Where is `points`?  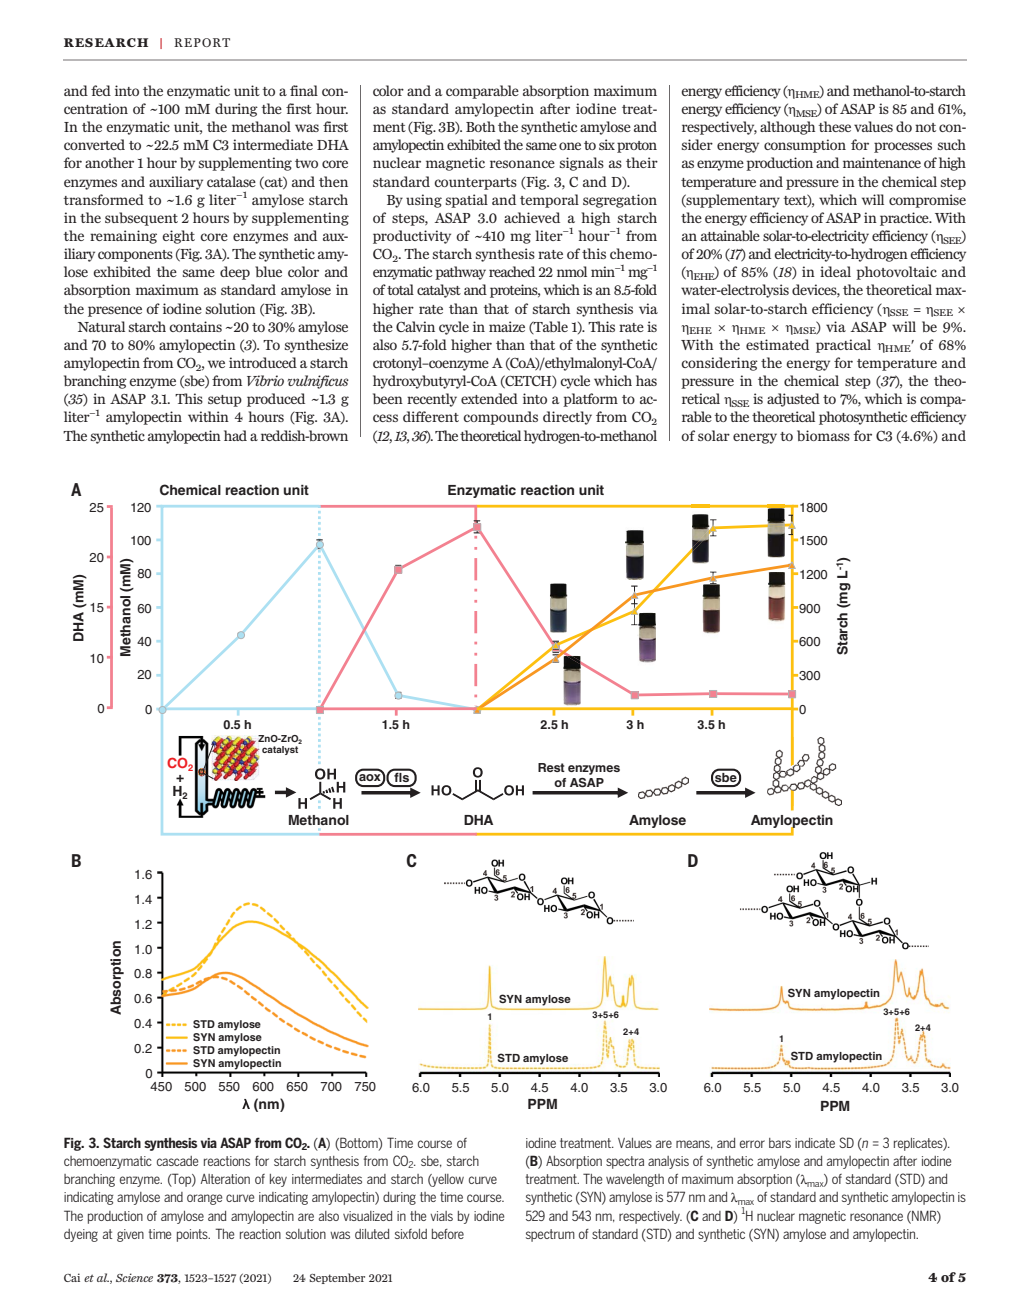 points is located at coordinates (193, 1235).
